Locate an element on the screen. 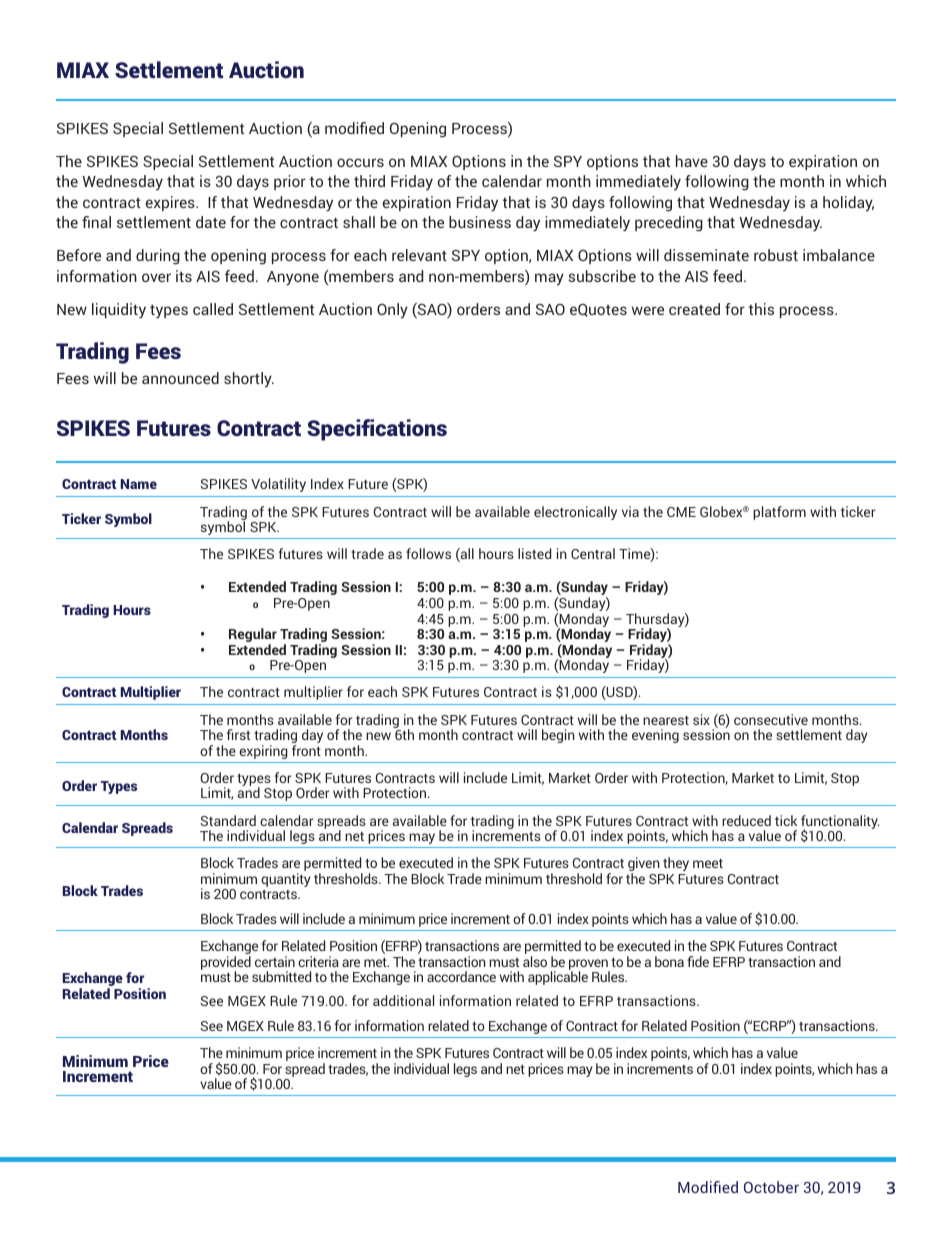 The image size is (952, 1233). have is located at coordinates (692, 161).
